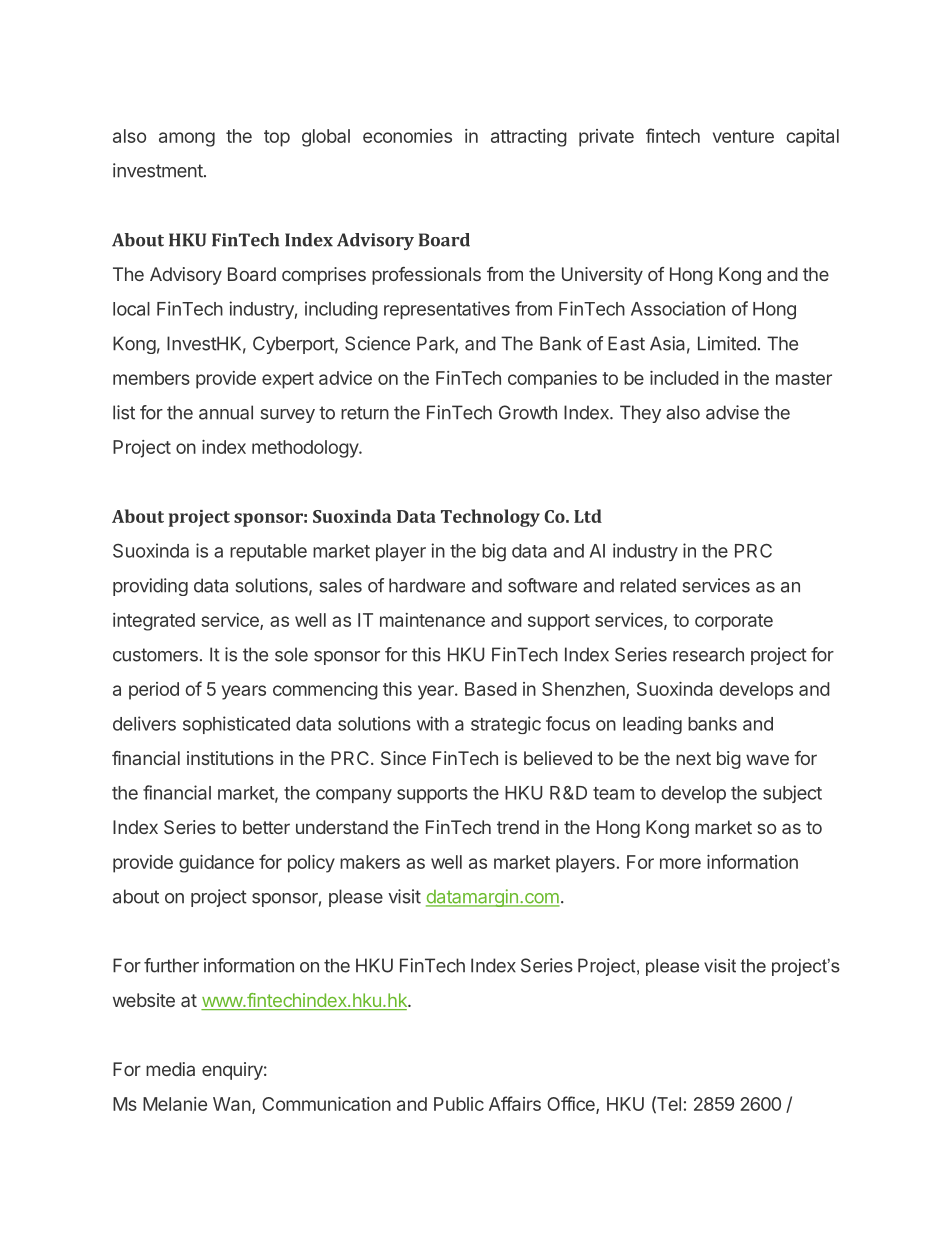  What do you see at coordinates (743, 136) in the screenshot?
I see `venture` at bounding box center [743, 136].
